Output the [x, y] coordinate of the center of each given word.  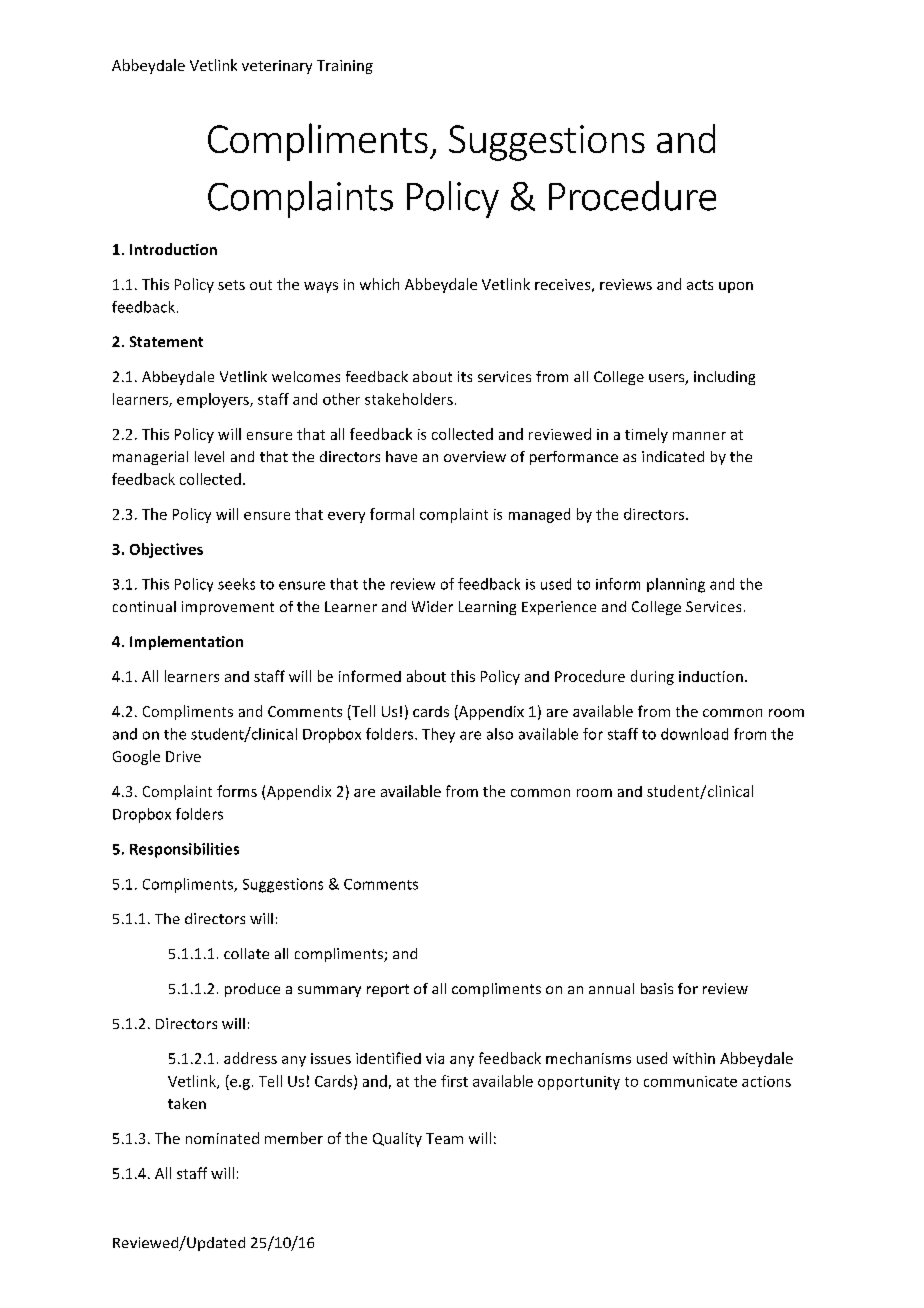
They [438, 735]
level [209, 456]
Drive [183, 756]
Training [345, 67]
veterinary [277, 67]
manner [699, 436]
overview [475, 456]
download [694, 734]
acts [700, 285]
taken [187, 1103]
